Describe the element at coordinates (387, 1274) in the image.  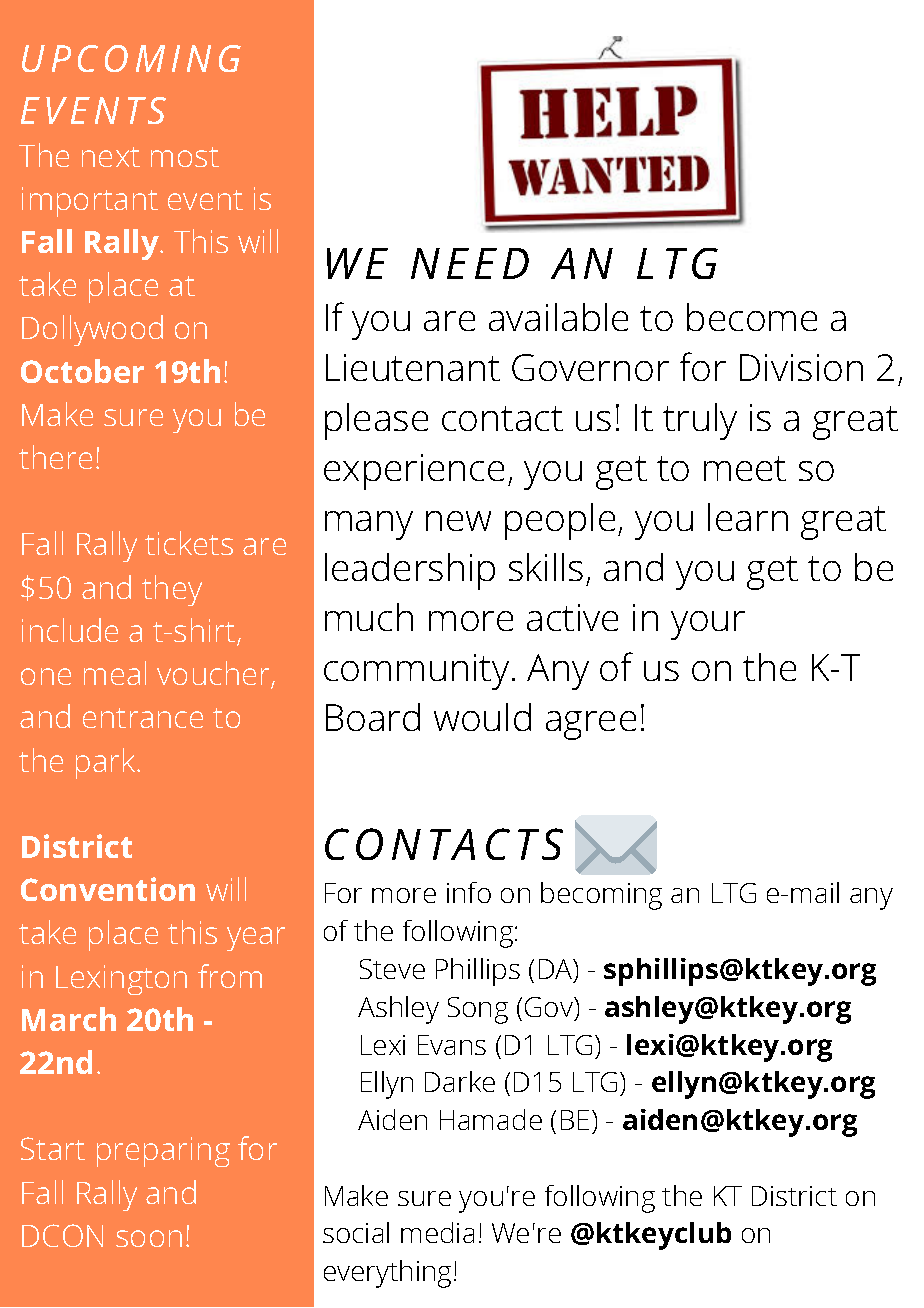
I see `everything` at that location.
